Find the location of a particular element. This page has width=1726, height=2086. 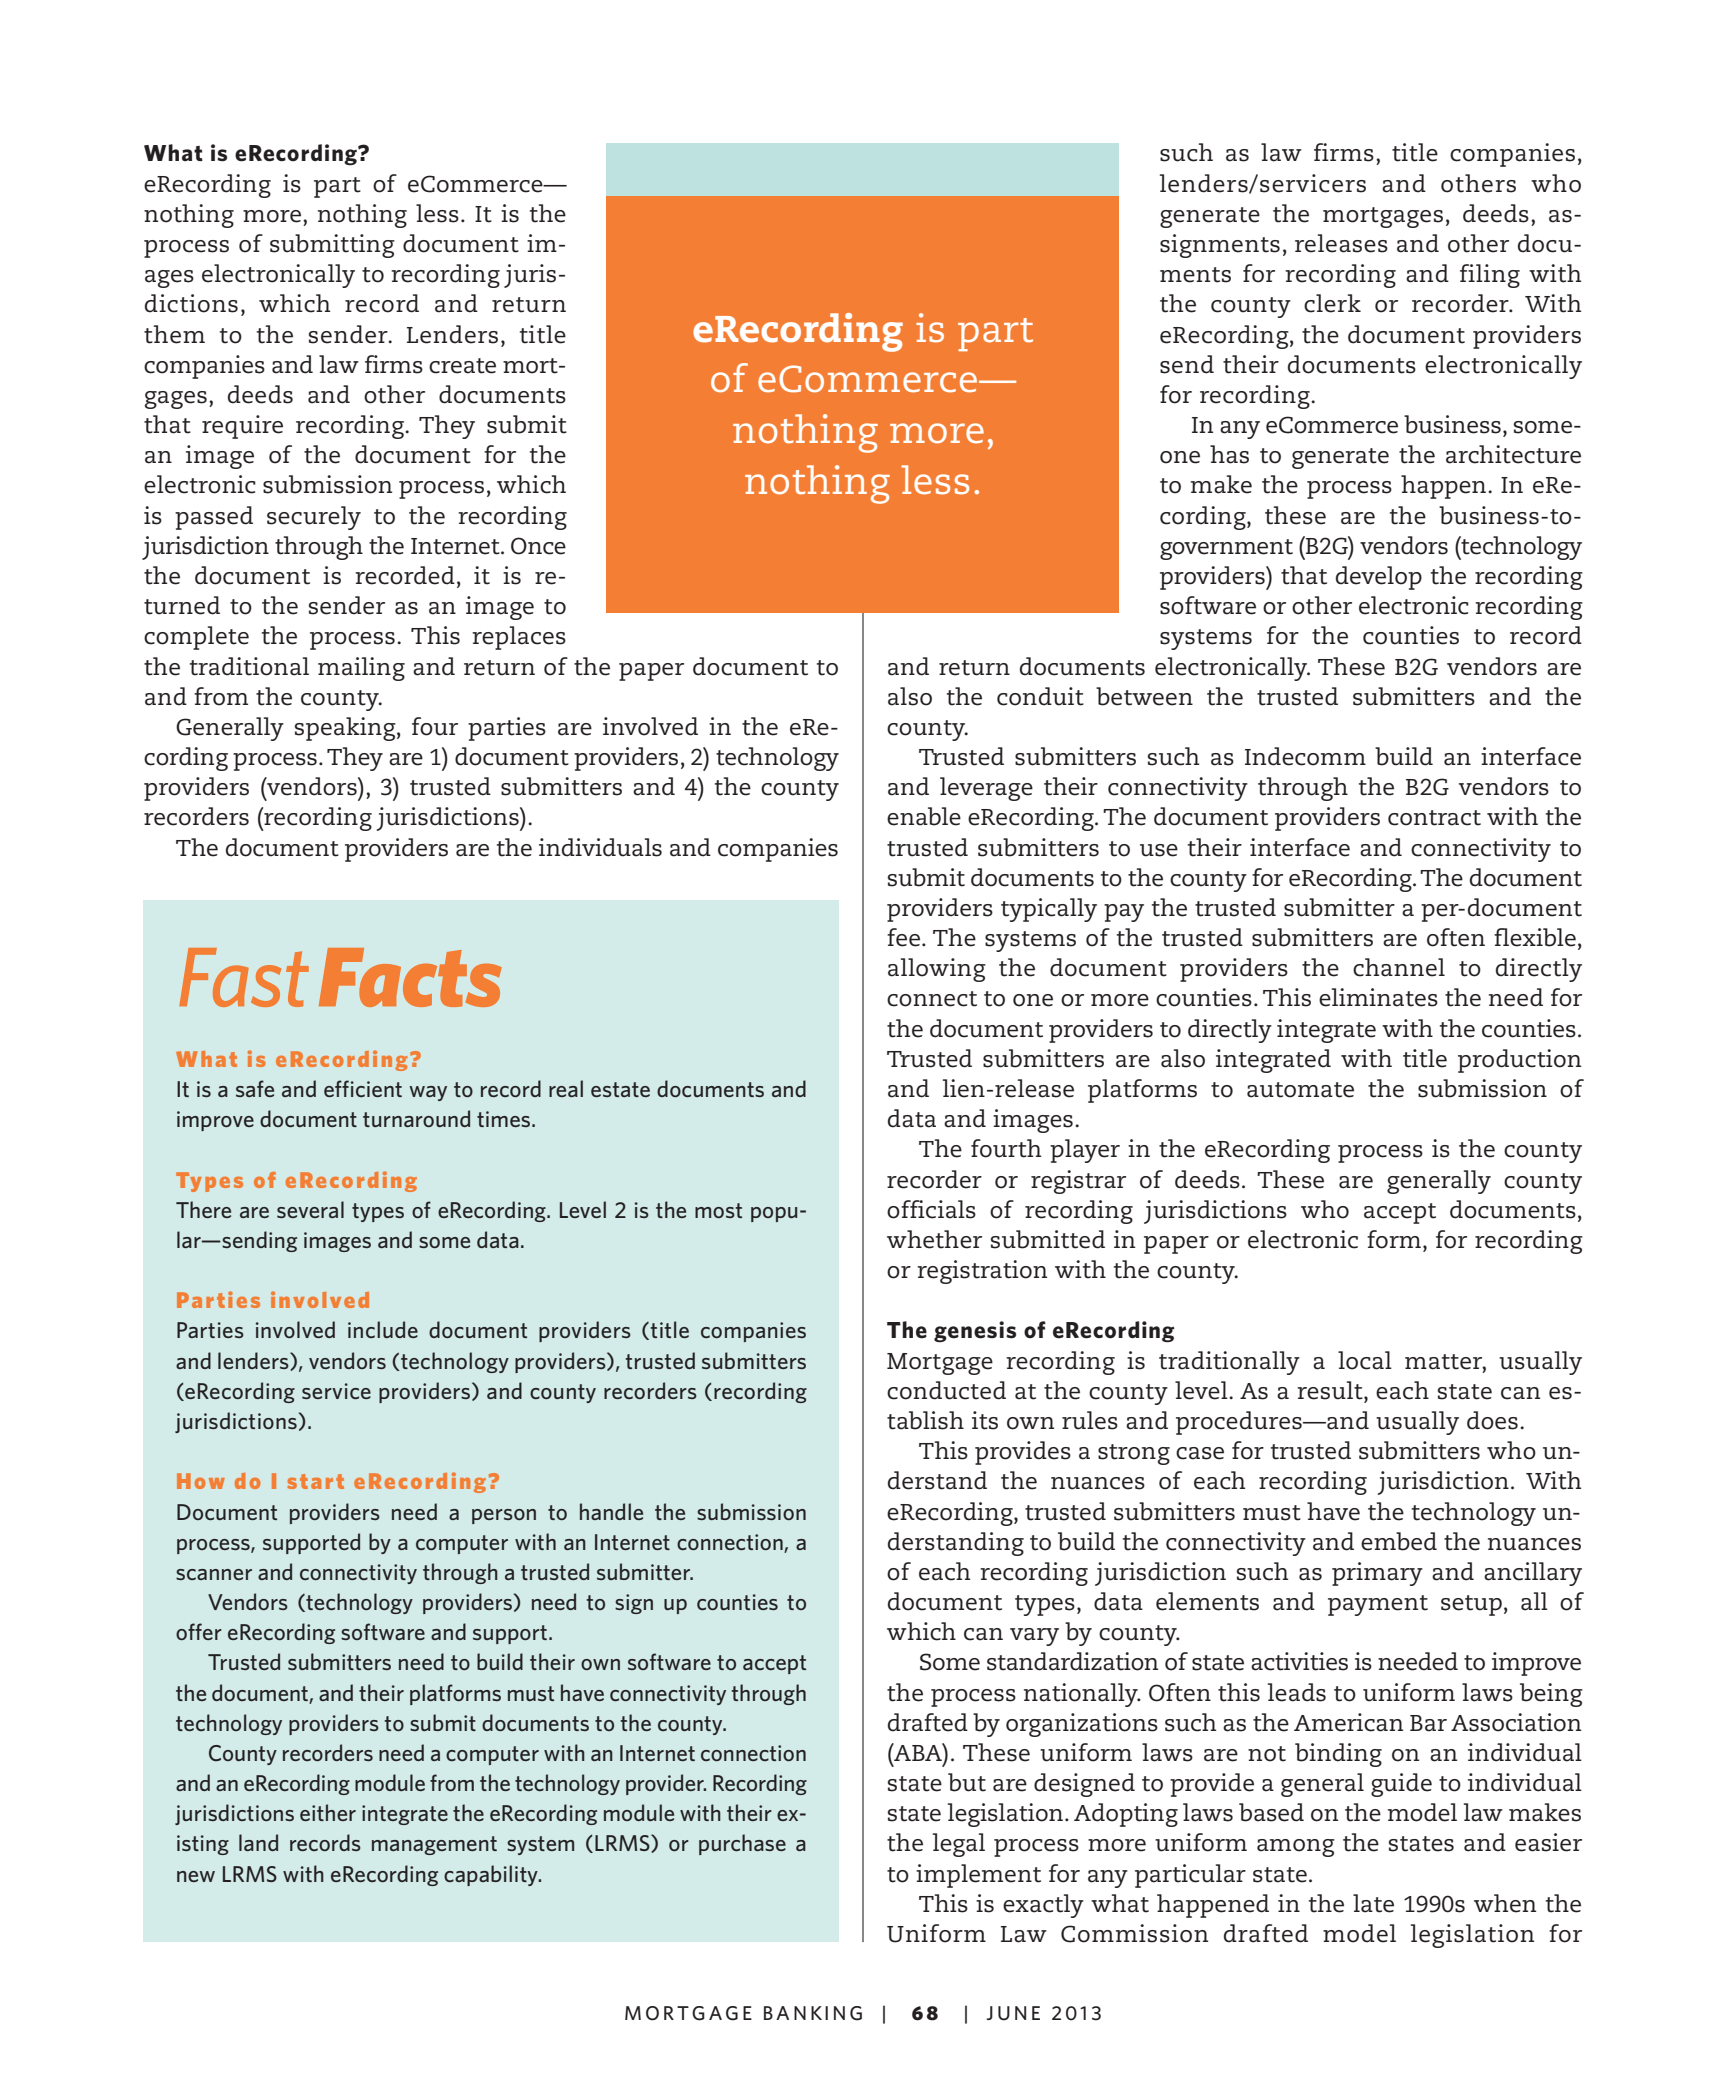

mailing is located at coordinates (361, 669).
